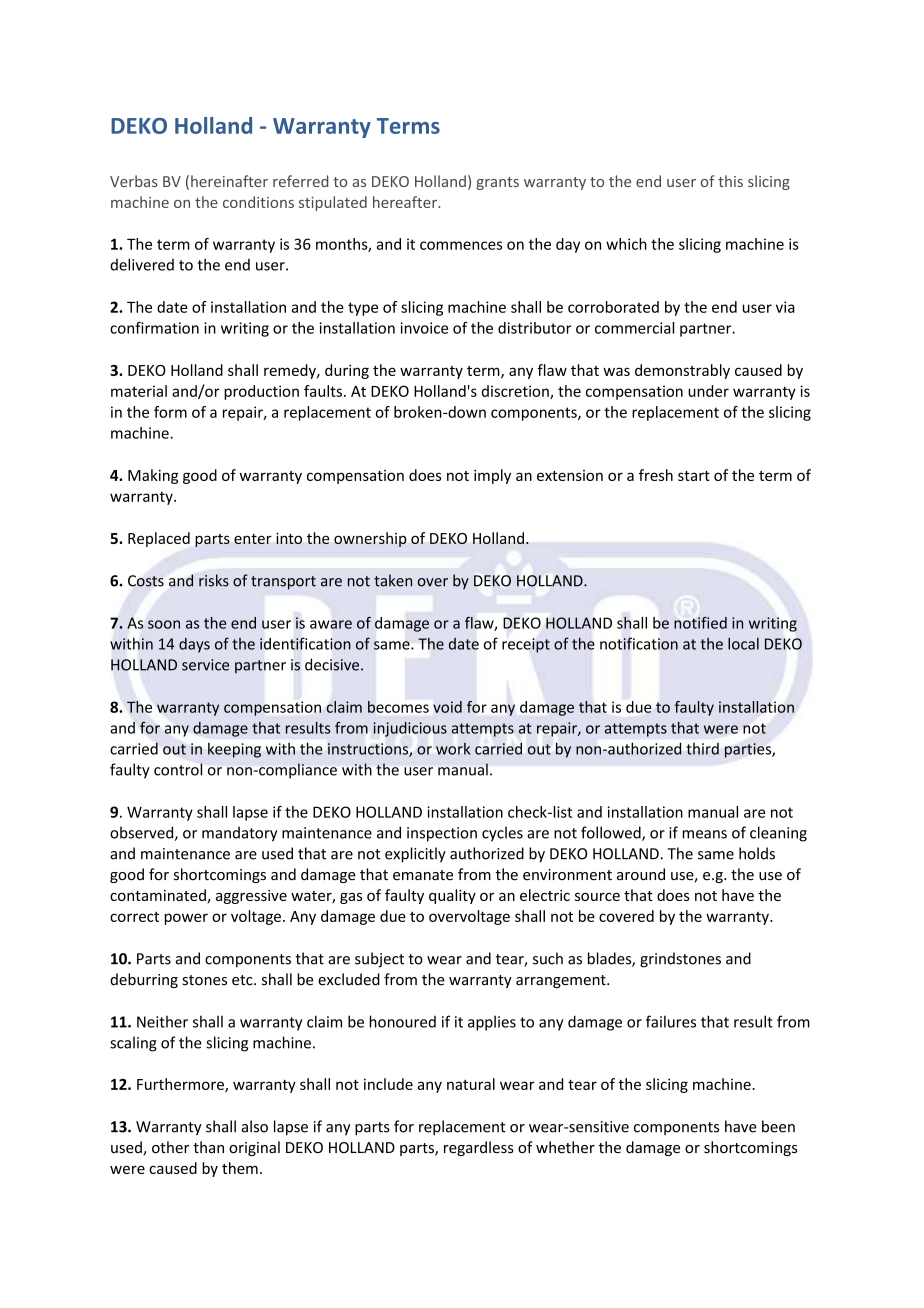  Describe the element at coordinates (730, 181) in the document. I see `this` at that location.
